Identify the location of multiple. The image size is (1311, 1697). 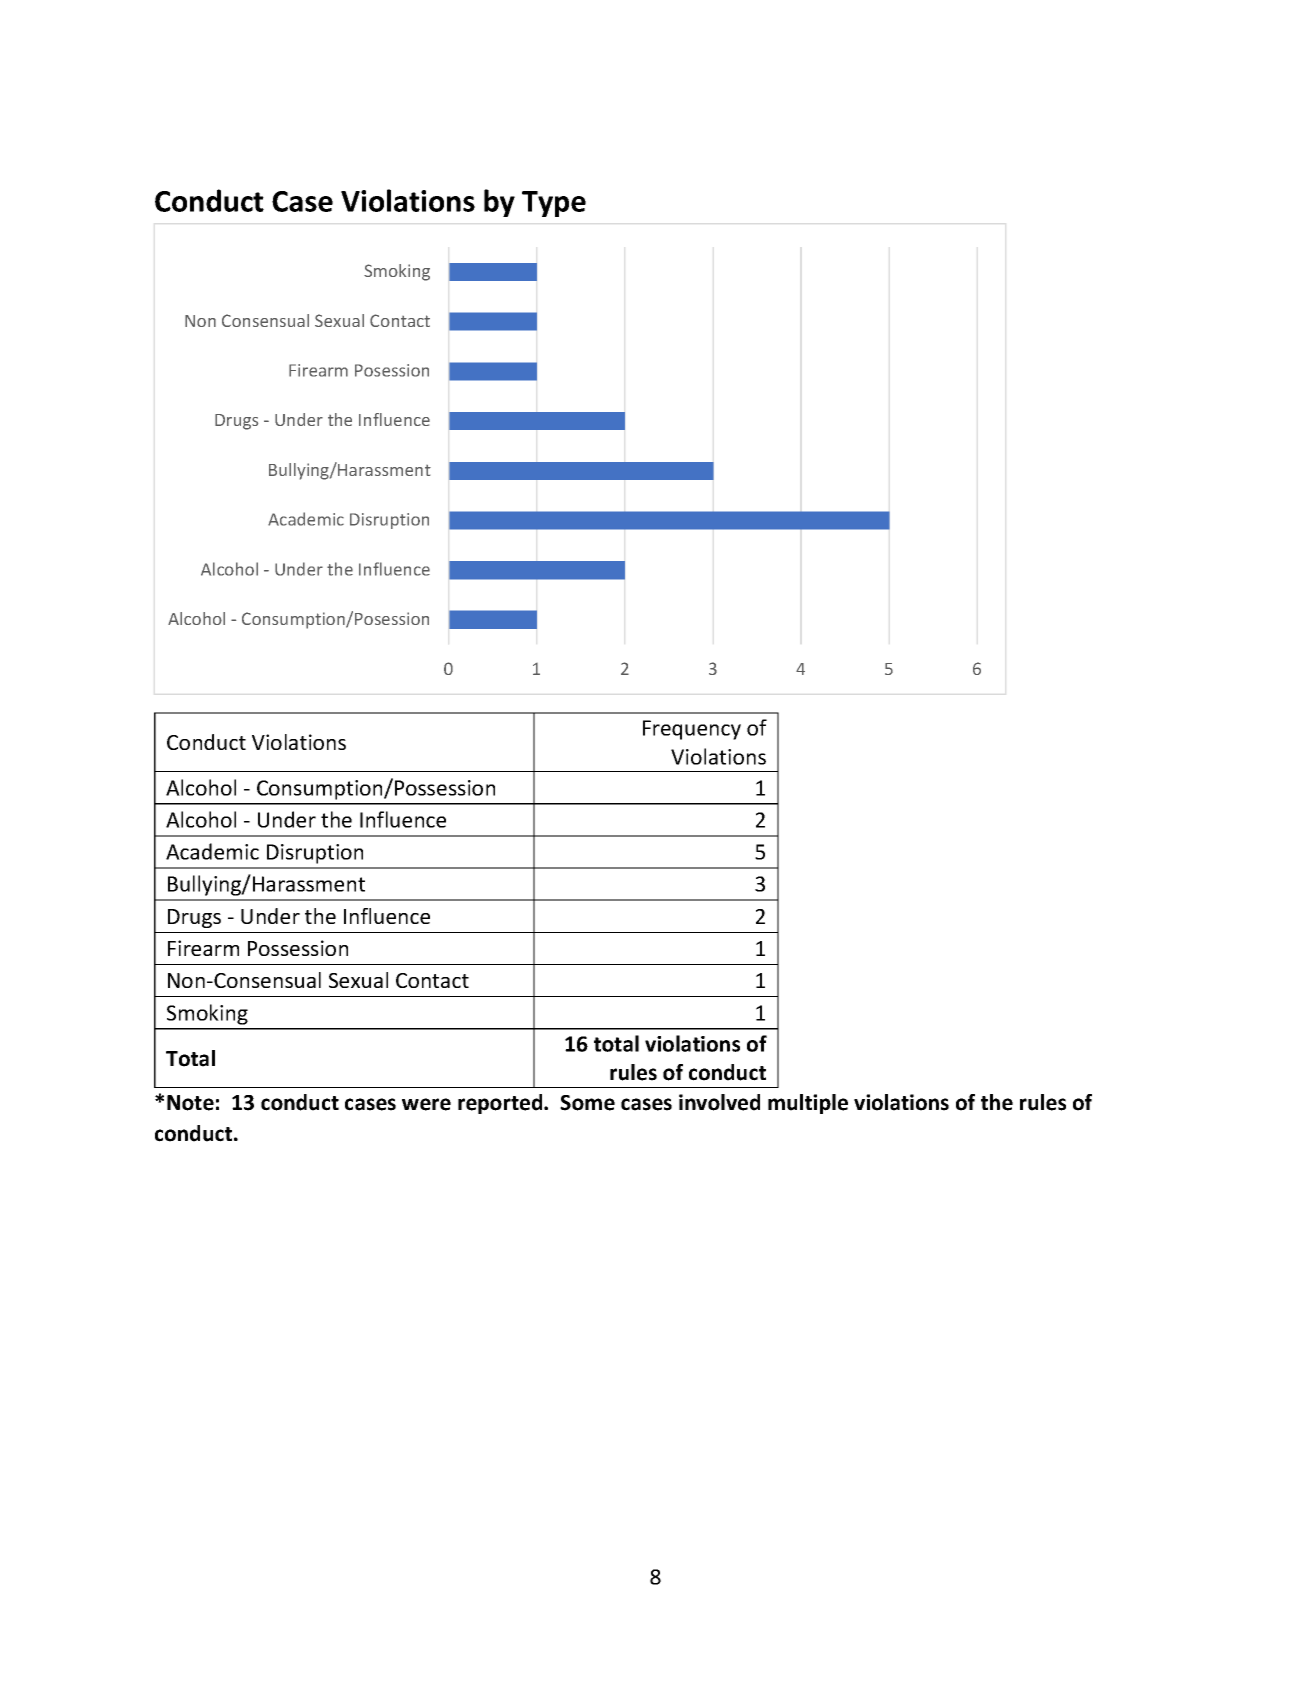
(808, 1104).
